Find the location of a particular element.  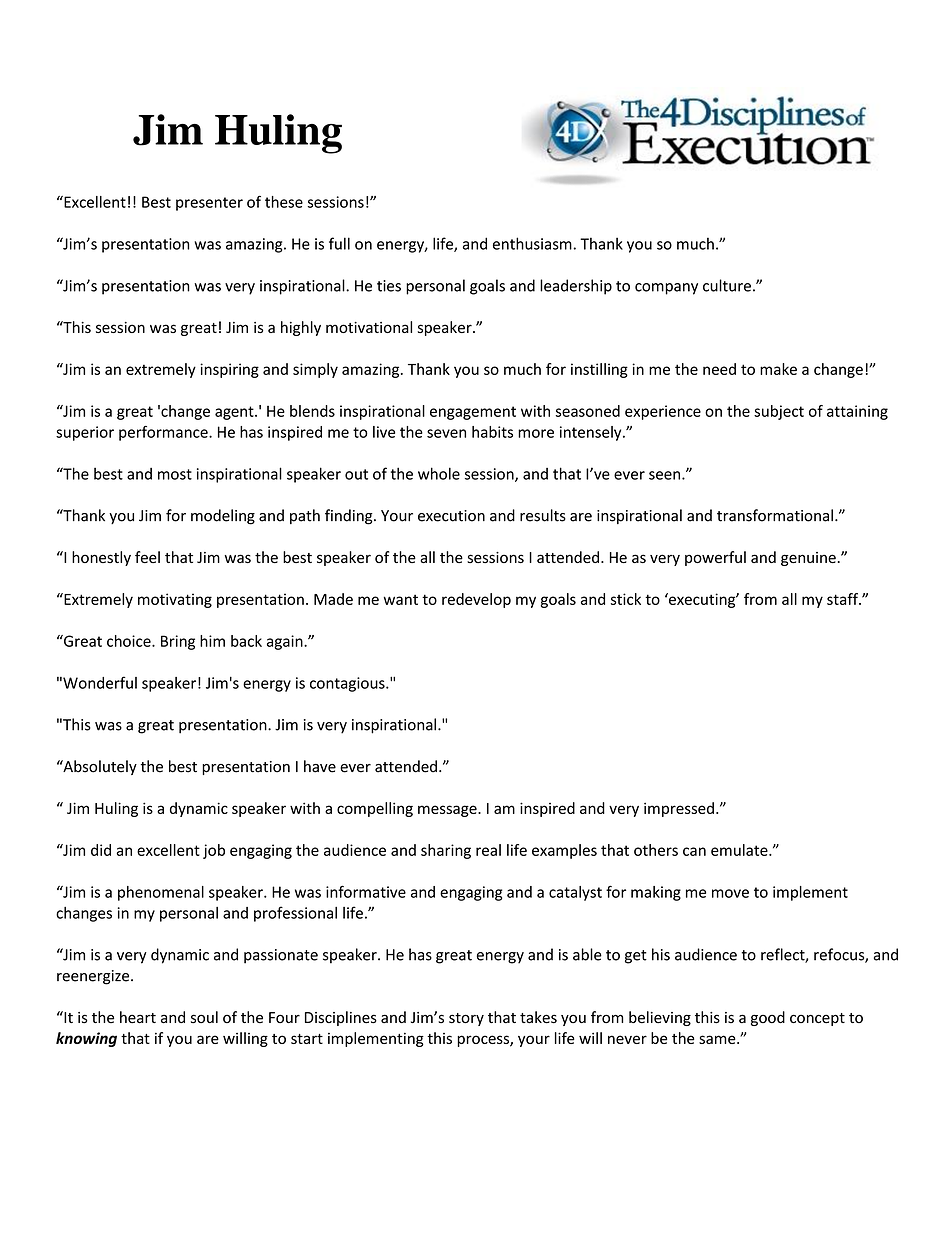

message is located at coordinates (448, 811).
